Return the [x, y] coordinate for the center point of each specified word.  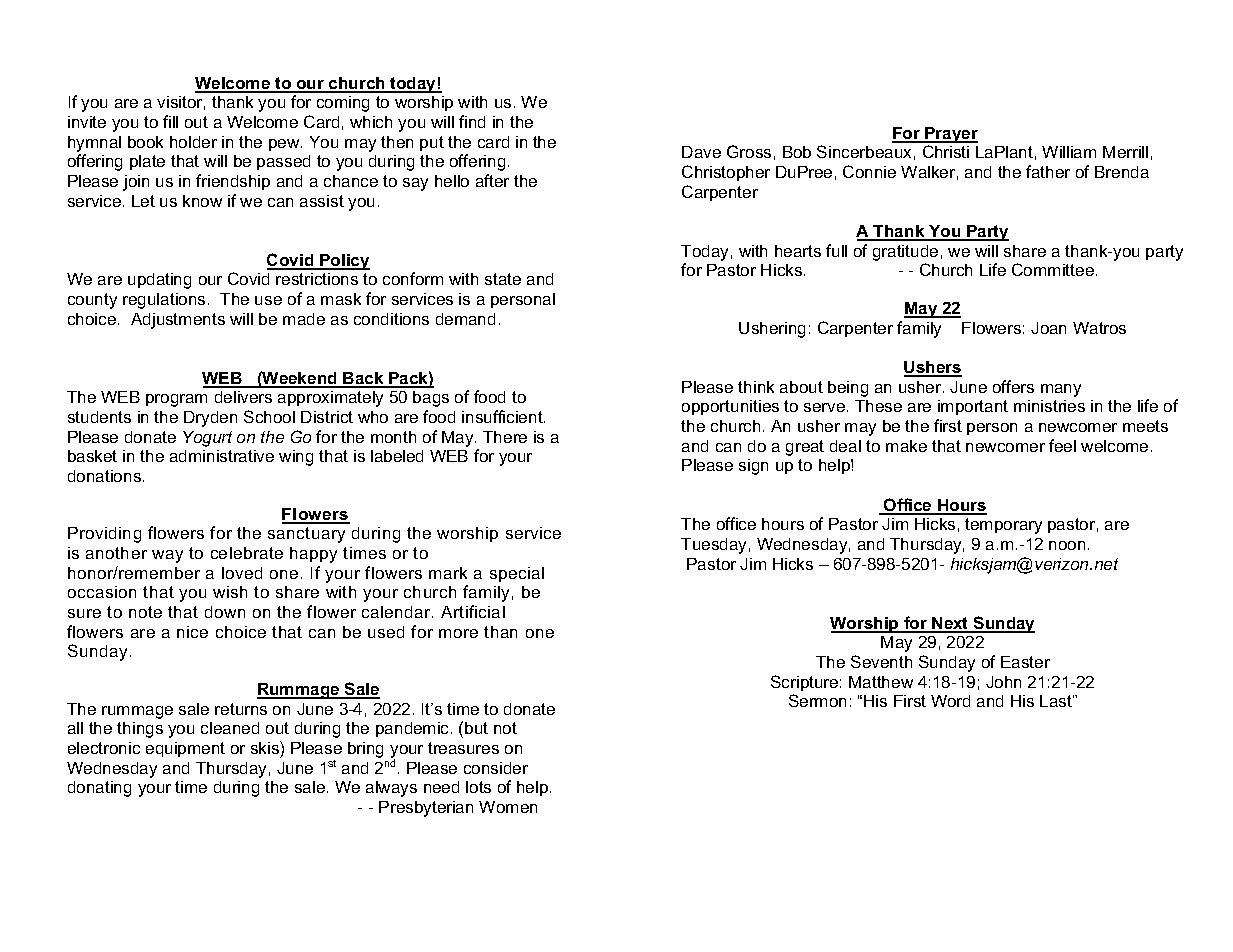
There [505, 437]
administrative [222, 456]
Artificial [473, 611]
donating [99, 789]
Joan [1048, 328]
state [503, 279]
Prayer [950, 135]
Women [508, 807]
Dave [701, 152]
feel [1062, 445]
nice [192, 632]
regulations [164, 301]
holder [193, 142]
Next [951, 624]
